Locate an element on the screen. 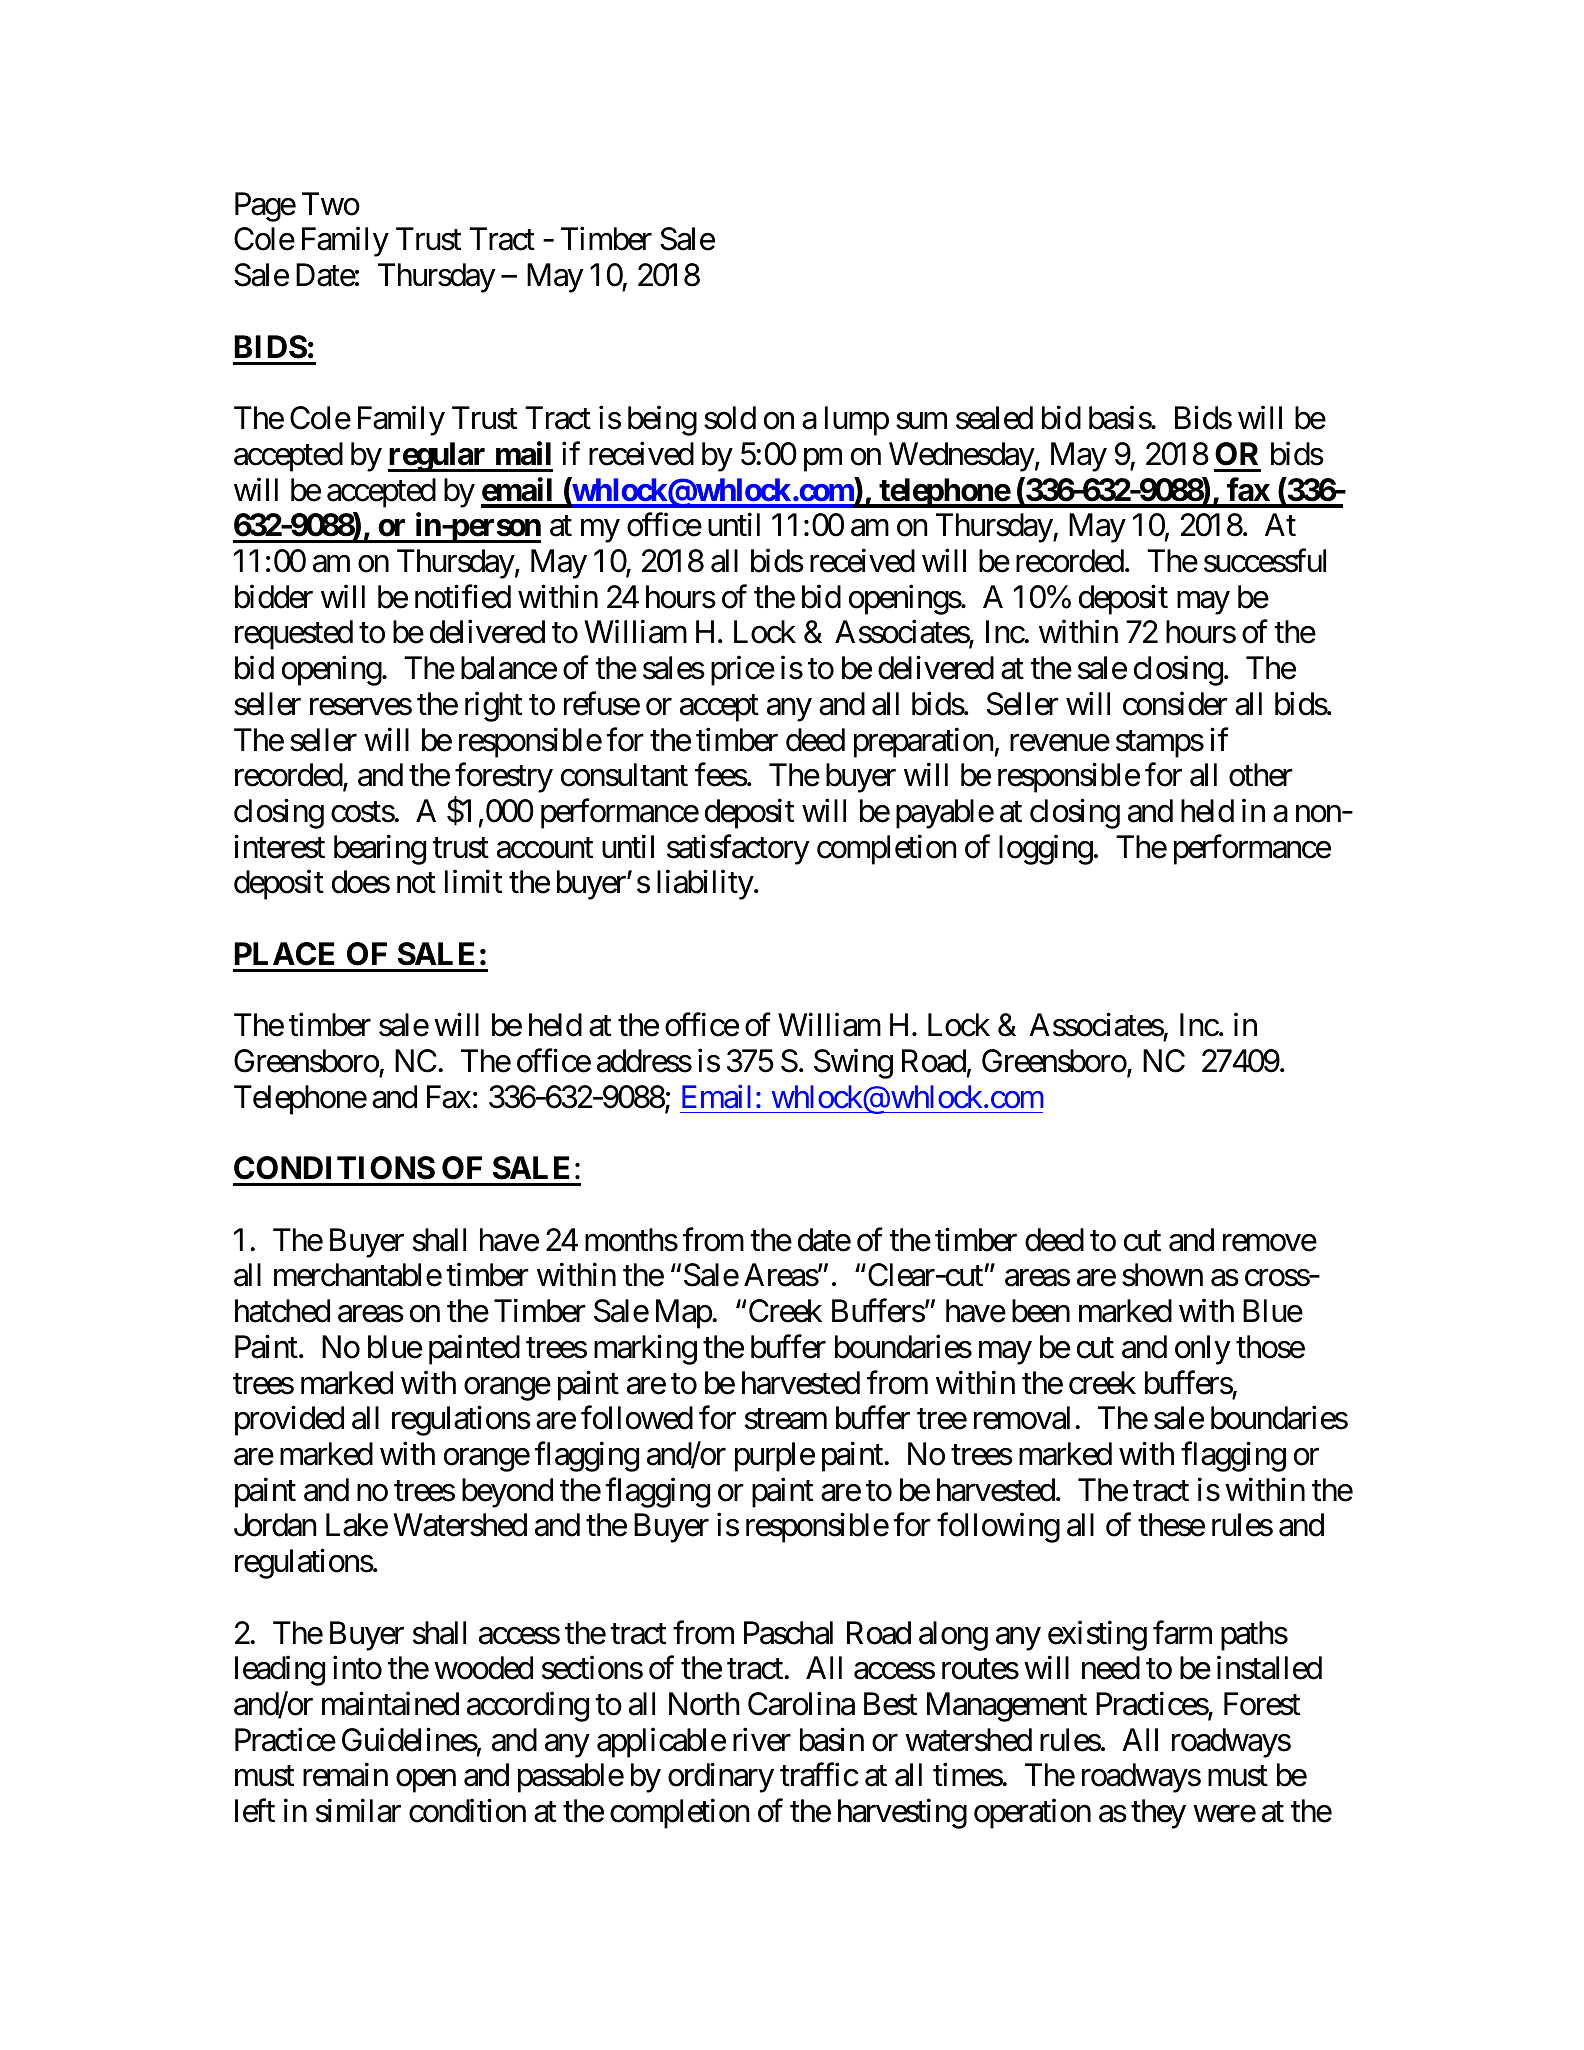 This screenshot has width=1584, height=2050. removal is located at coordinates (1022, 1418).
